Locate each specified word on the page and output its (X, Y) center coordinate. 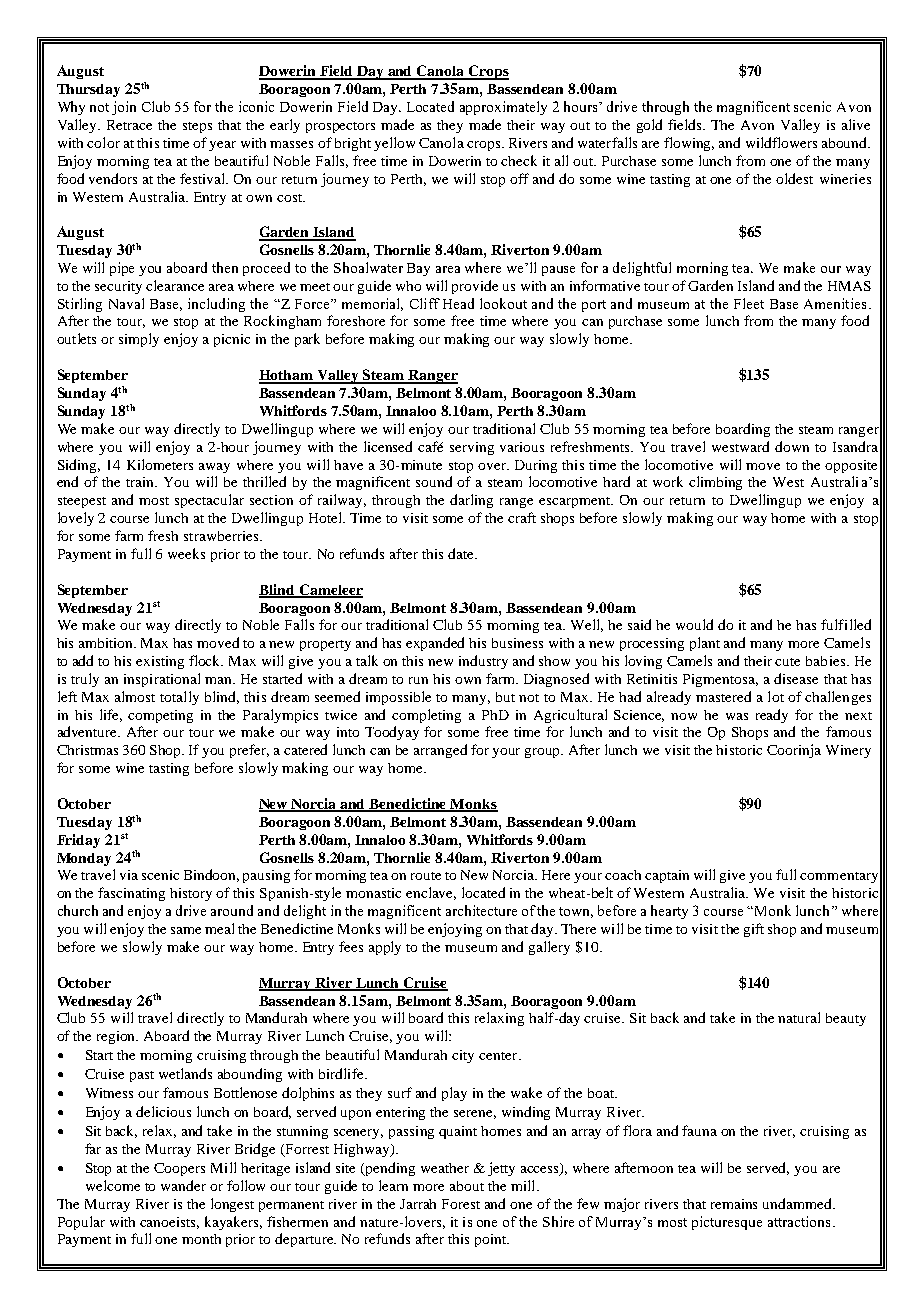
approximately (503, 108)
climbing (715, 483)
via (129, 875)
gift (754, 930)
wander (183, 1185)
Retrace (129, 125)
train (141, 482)
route (426, 876)
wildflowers (781, 142)
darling (471, 501)
